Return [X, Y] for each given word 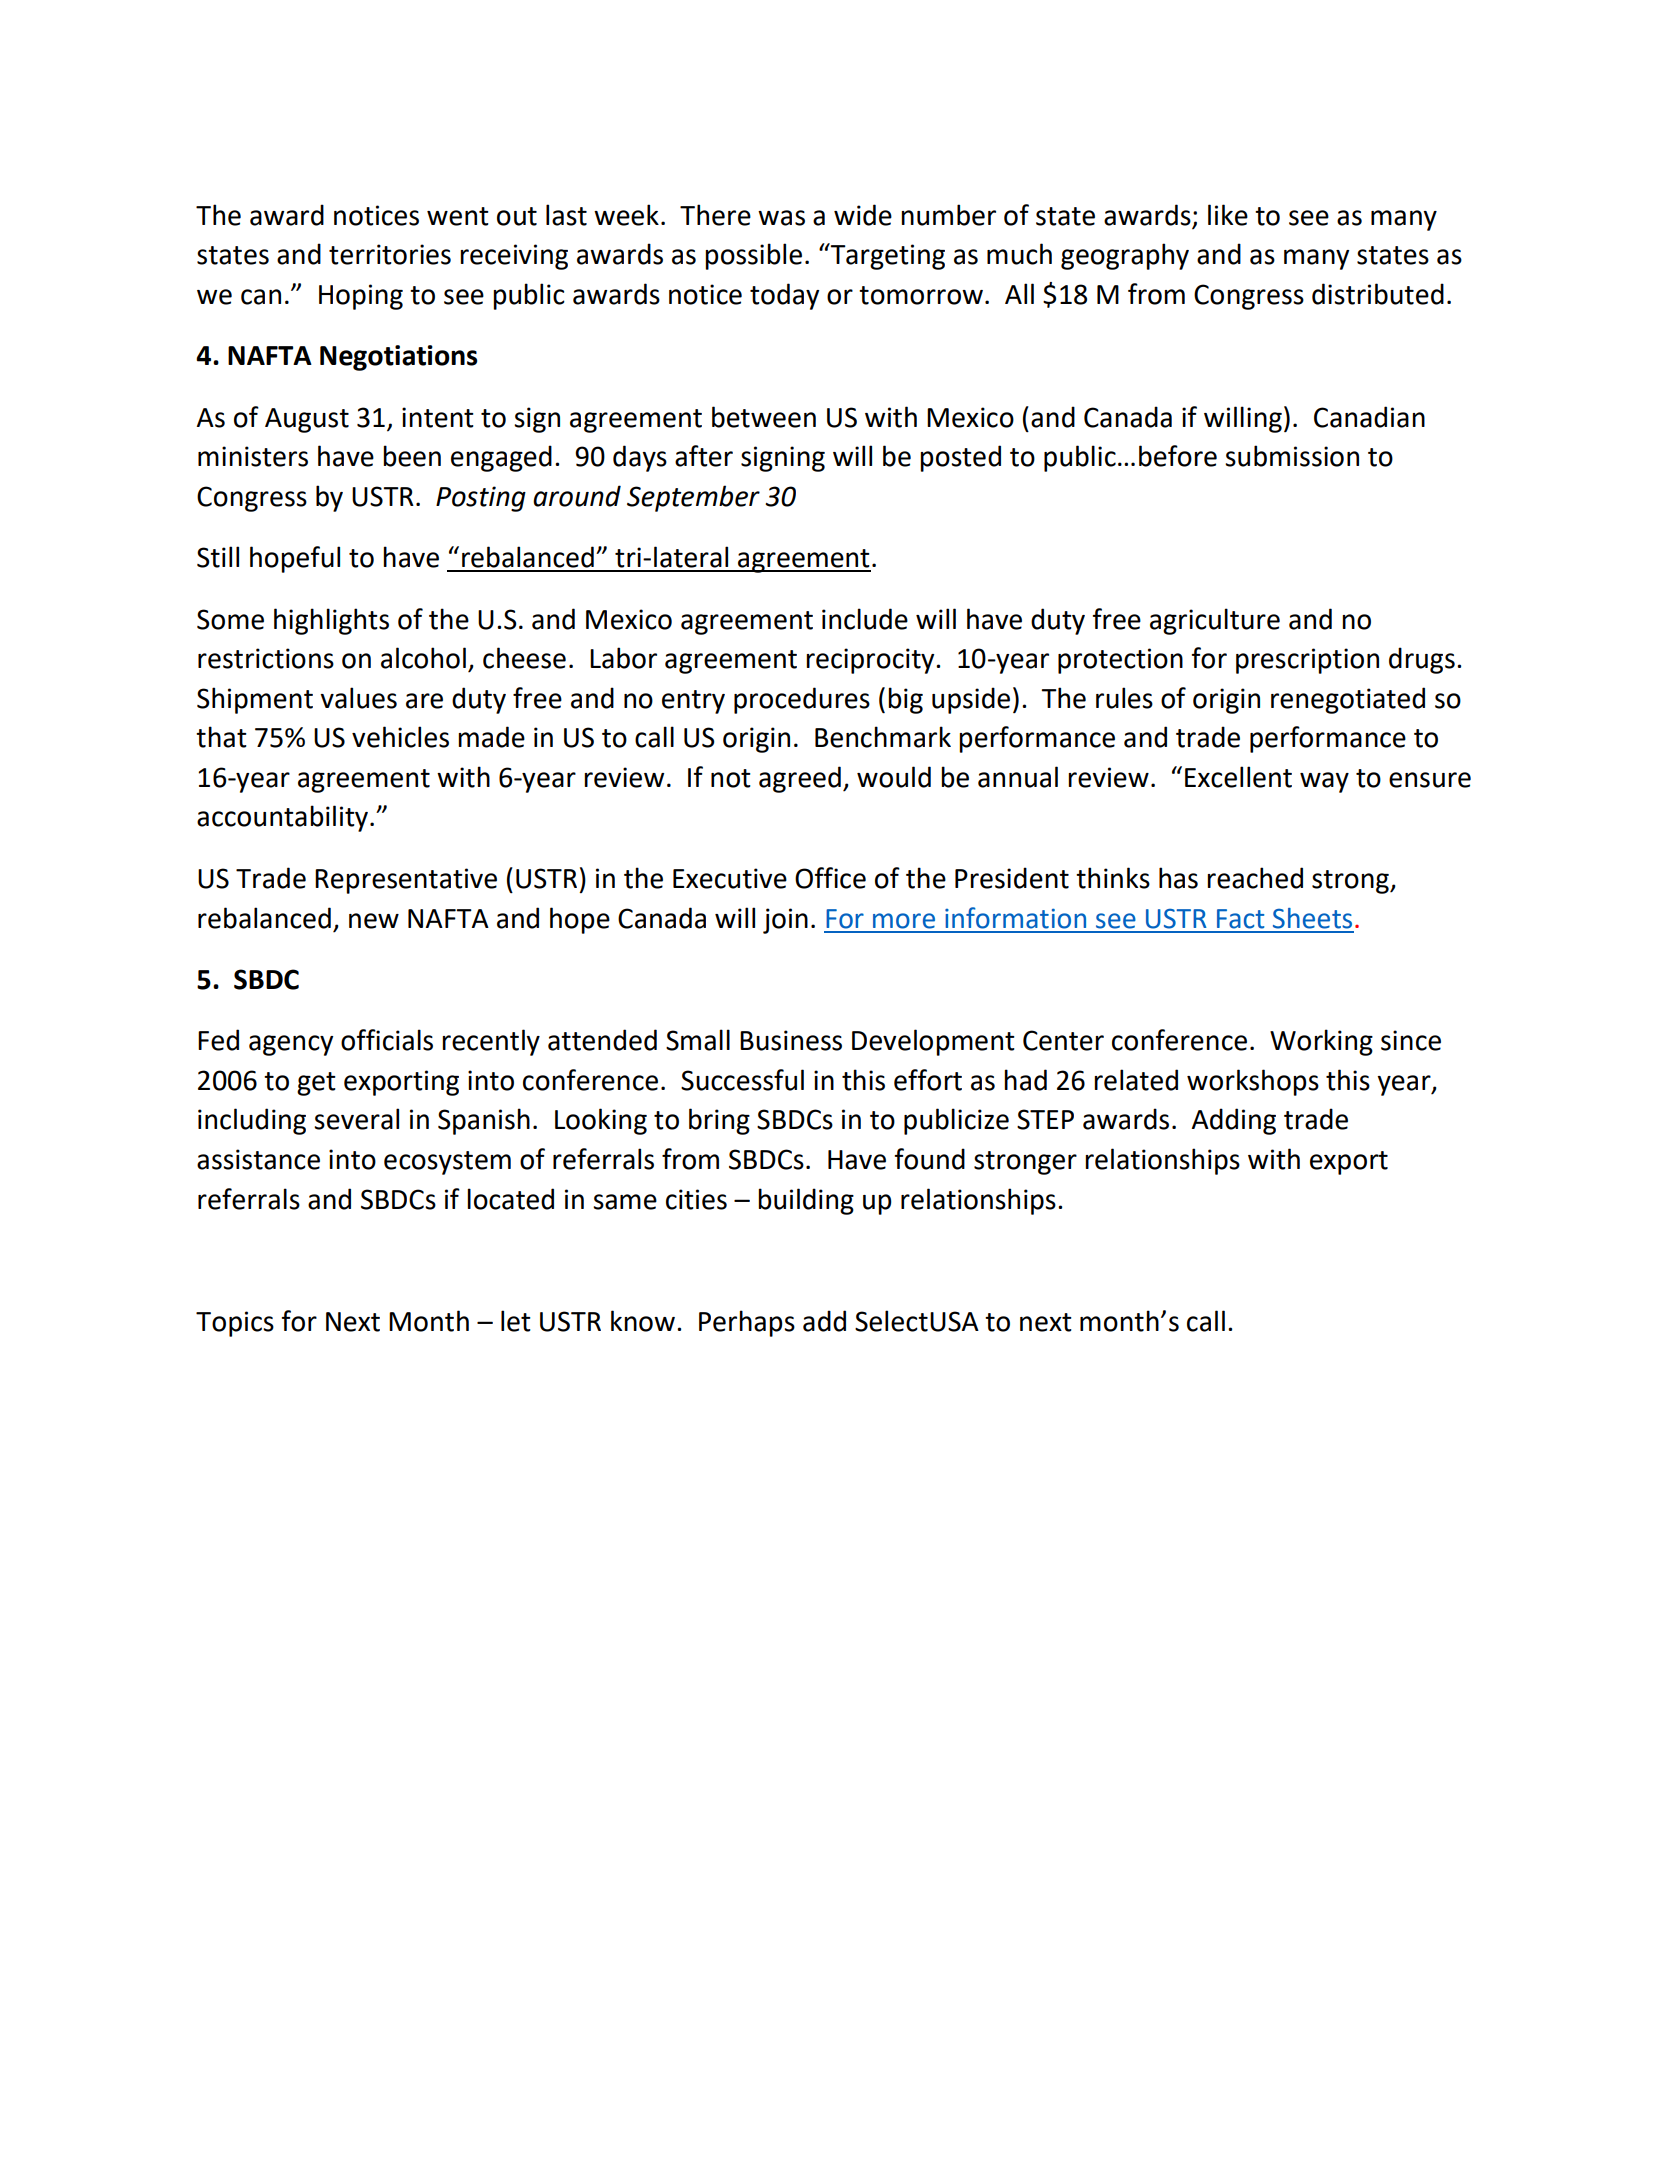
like [1228, 215]
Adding [1234, 1121]
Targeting [886, 256]
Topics [235, 1324]
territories [390, 254]
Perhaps [747, 1323]
